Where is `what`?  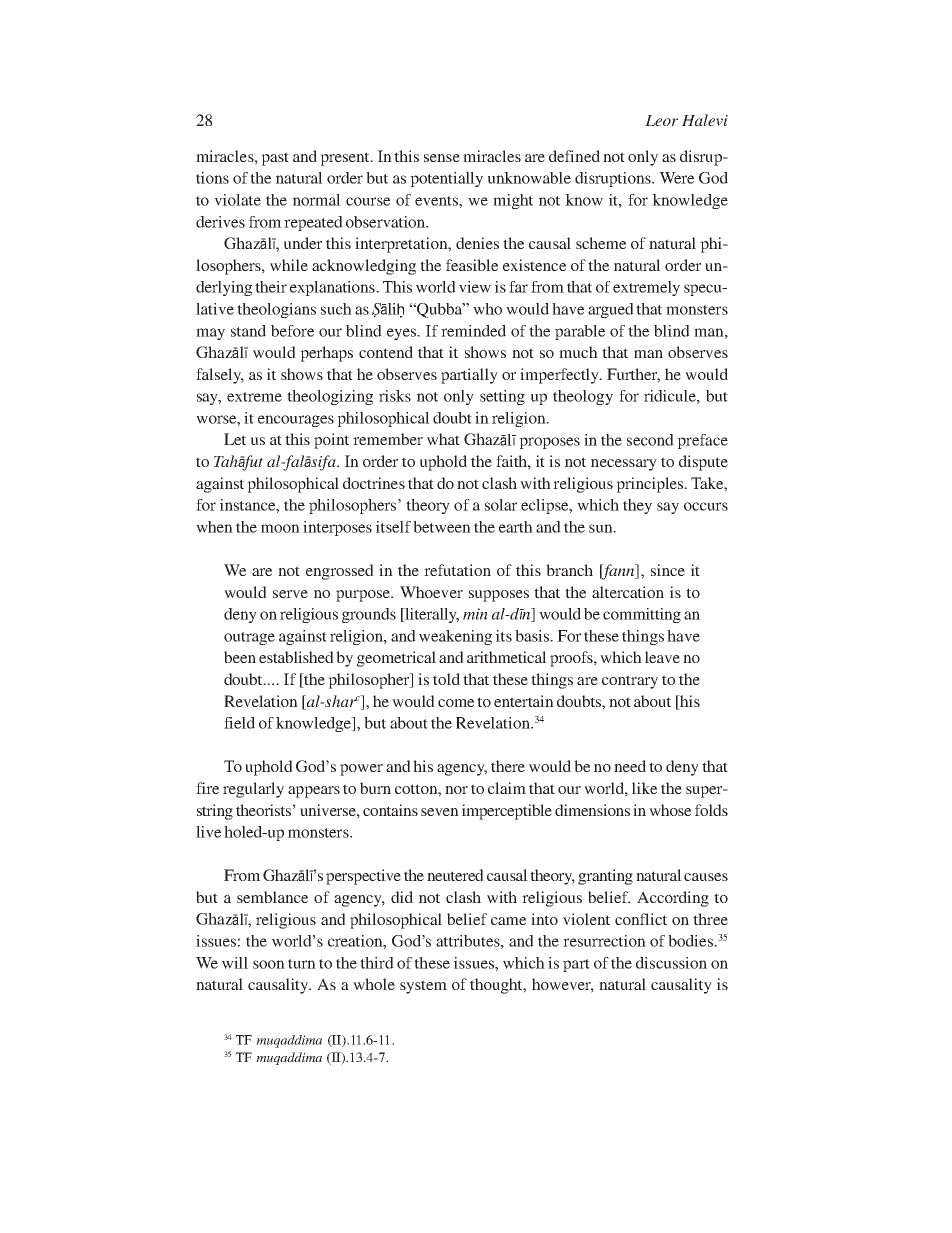
what is located at coordinates (443, 439).
